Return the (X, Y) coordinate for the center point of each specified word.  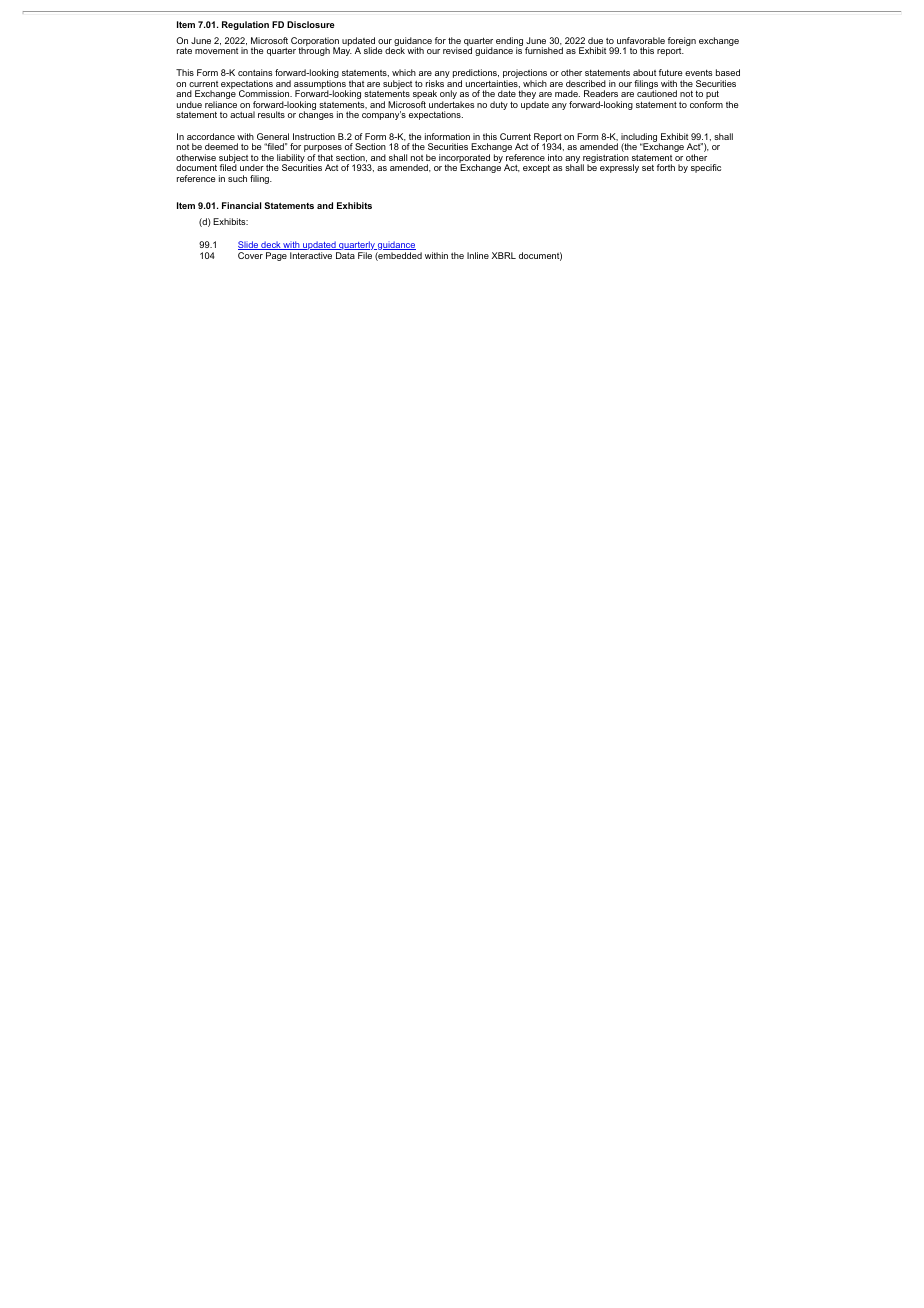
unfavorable (641, 40)
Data (345, 255)
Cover (250, 255)
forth (666, 167)
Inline (478, 255)
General (273, 136)
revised (457, 50)
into (555, 157)
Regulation (245, 25)
